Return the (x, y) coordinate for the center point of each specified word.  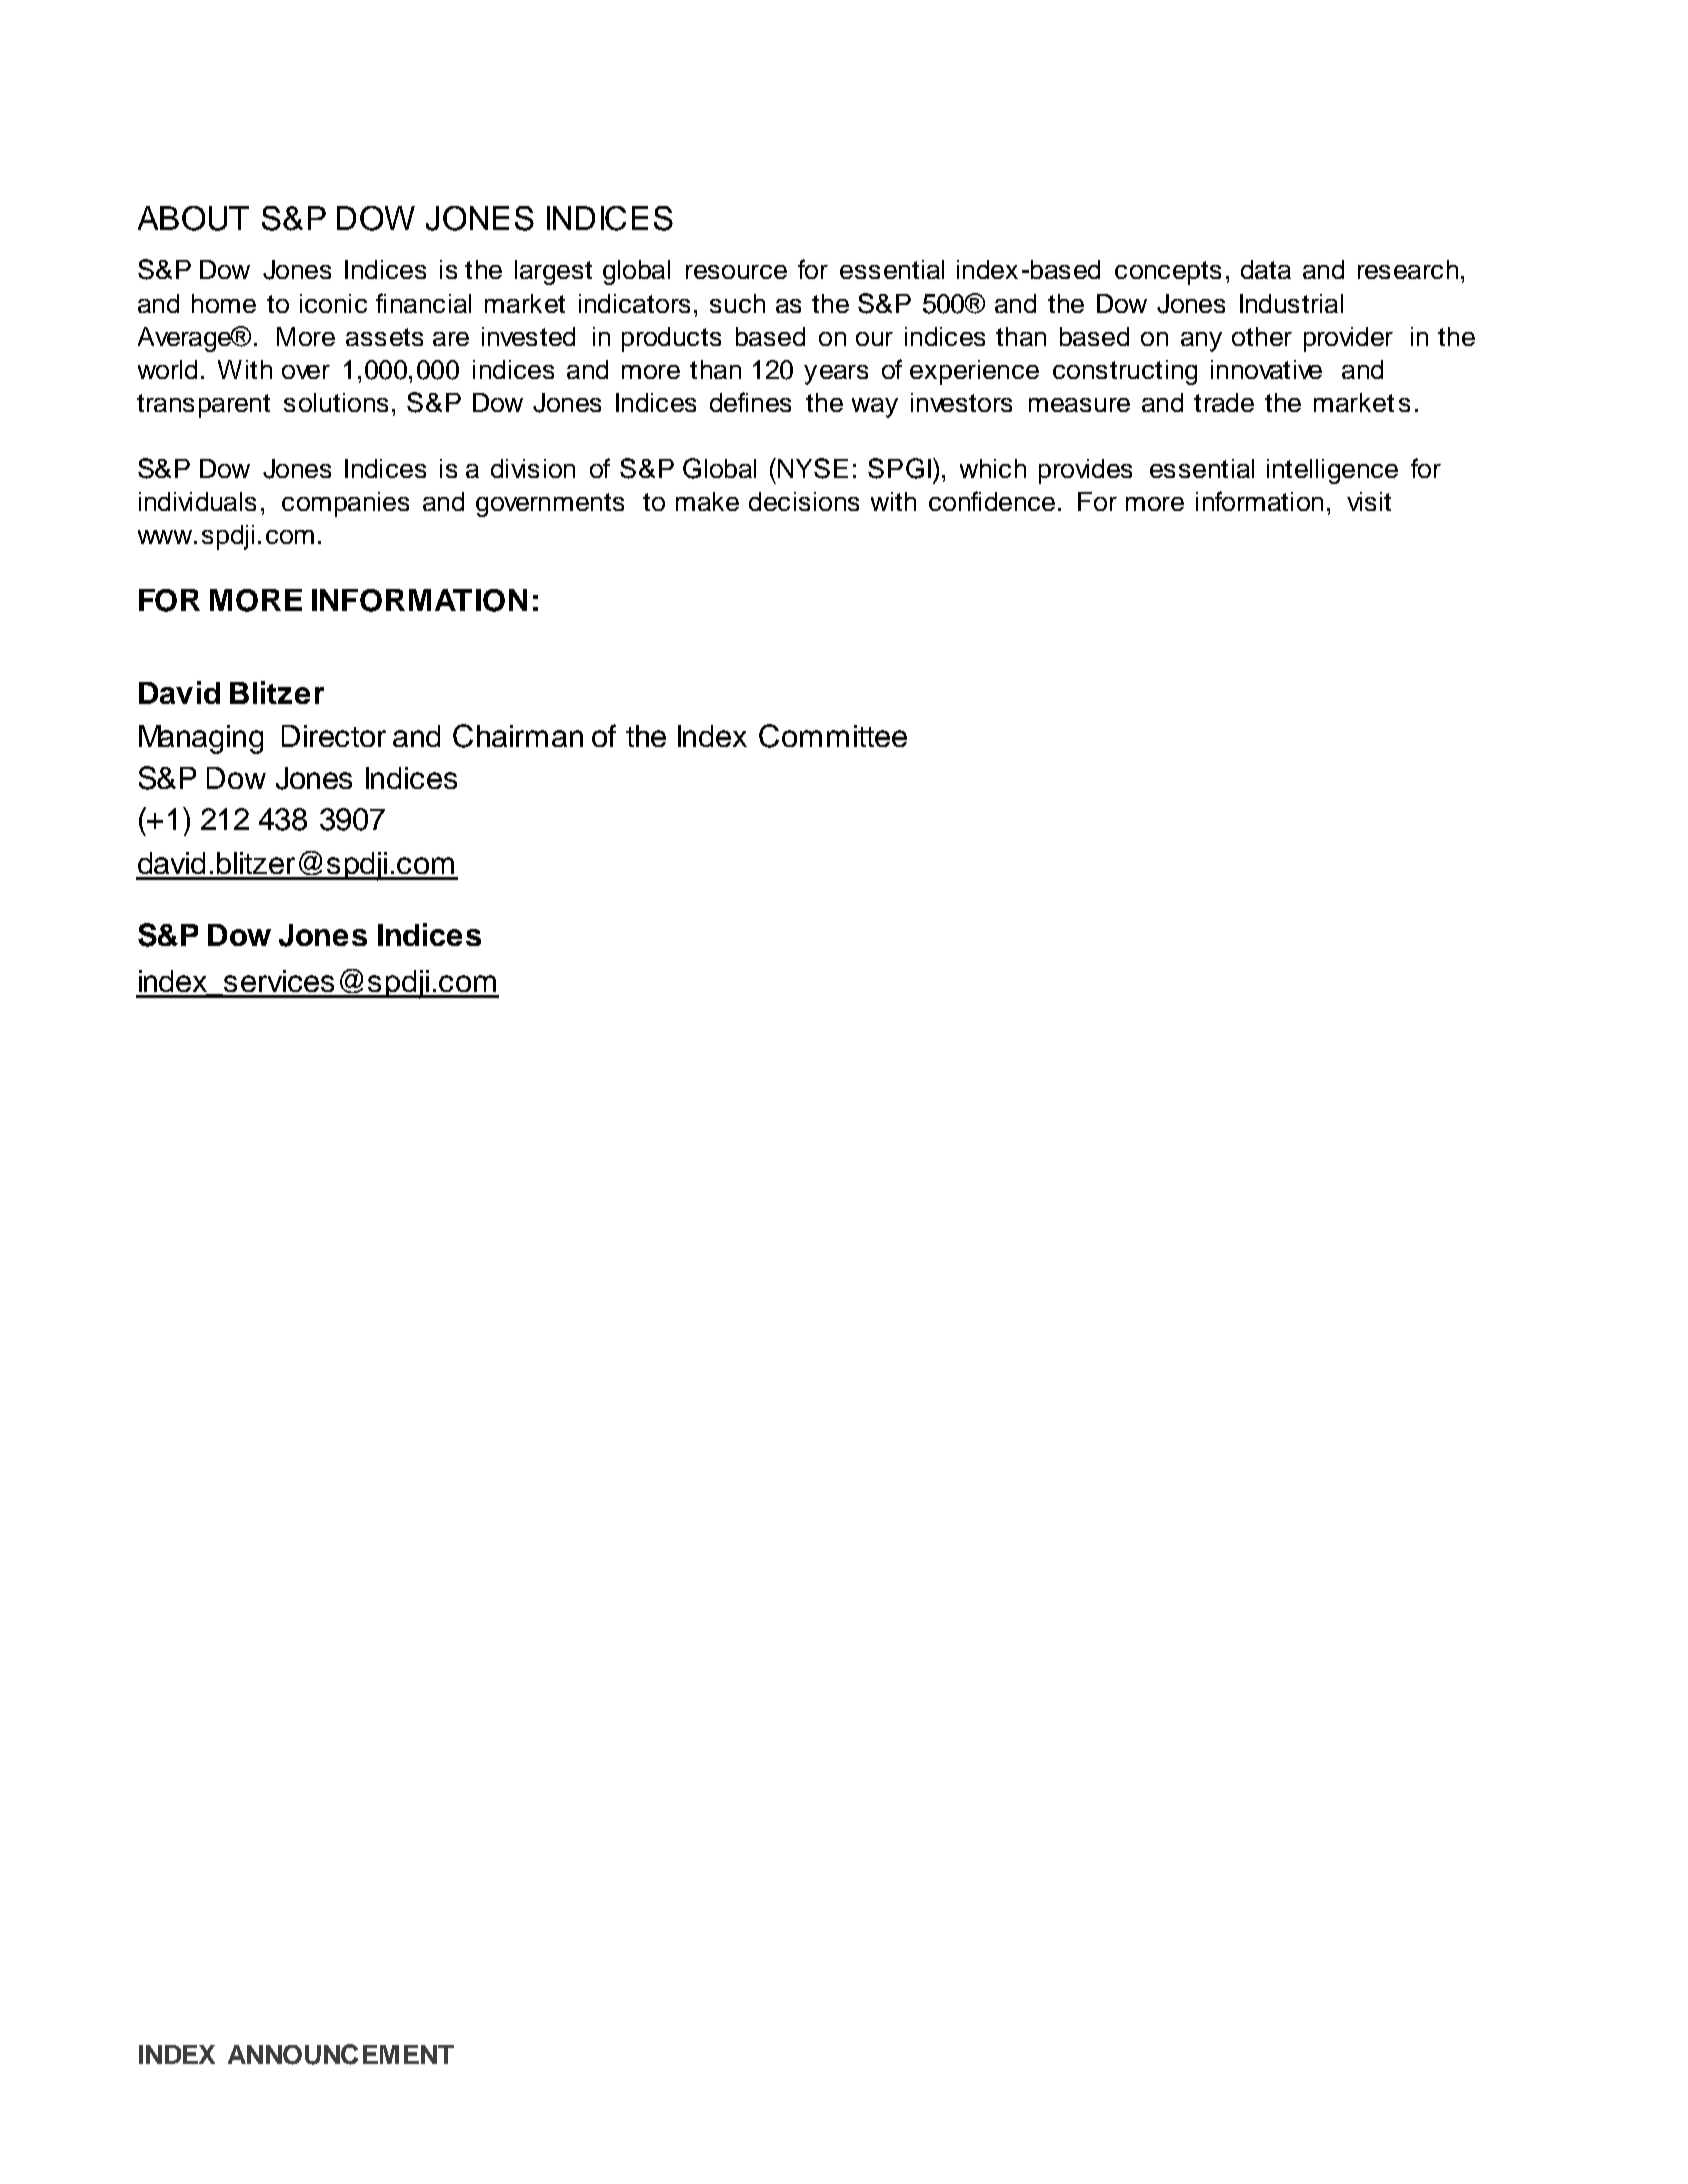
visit (1369, 501)
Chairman (518, 736)
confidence (992, 501)
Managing (201, 739)
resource (736, 272)
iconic (333, 303)
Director (334, 736)
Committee (833, 736)
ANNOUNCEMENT (341, 2054)
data (1266, 269)
